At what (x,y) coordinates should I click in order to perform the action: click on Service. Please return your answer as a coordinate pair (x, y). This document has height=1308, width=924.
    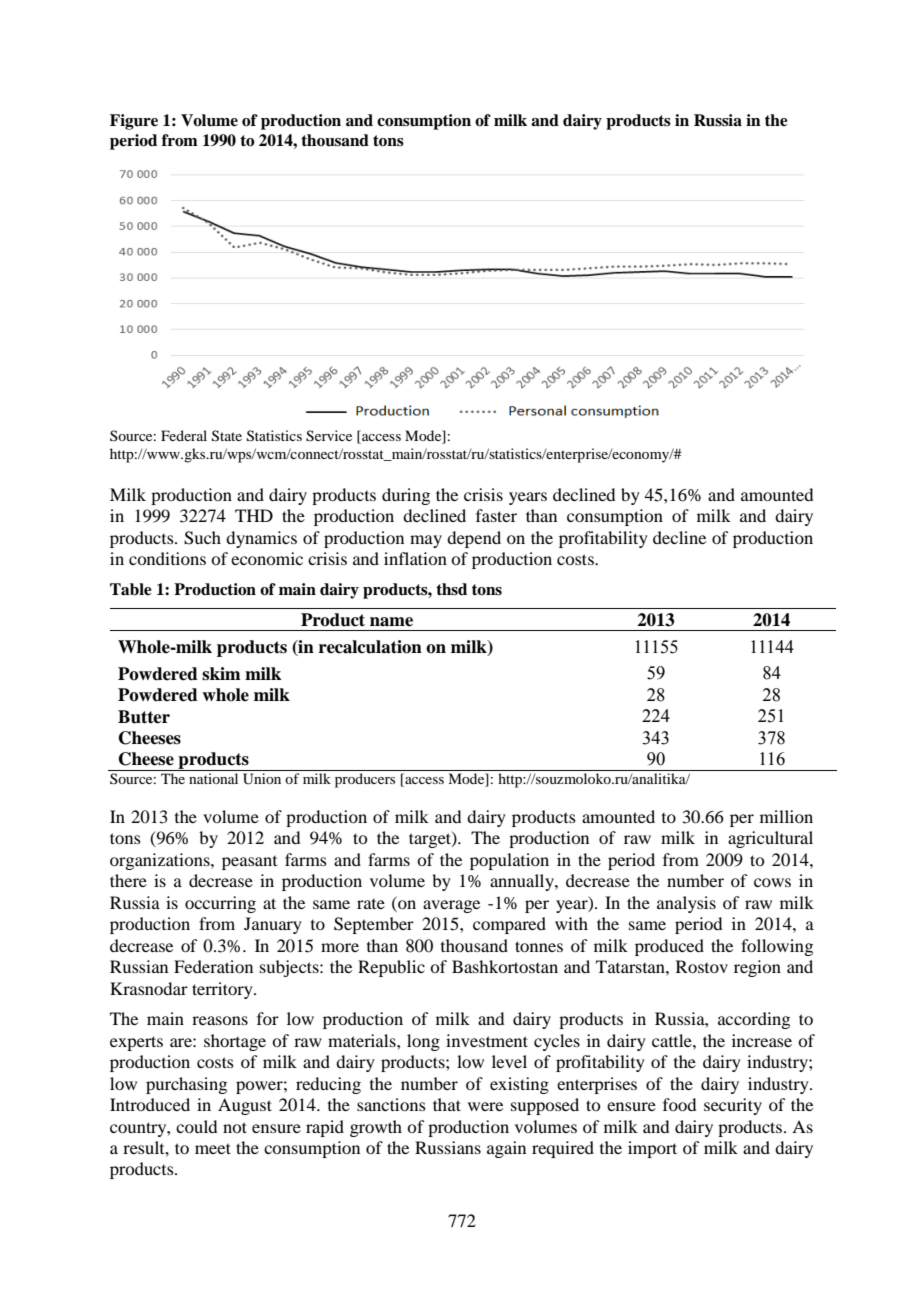
    Looking at the image, I should click on (329, 436).
